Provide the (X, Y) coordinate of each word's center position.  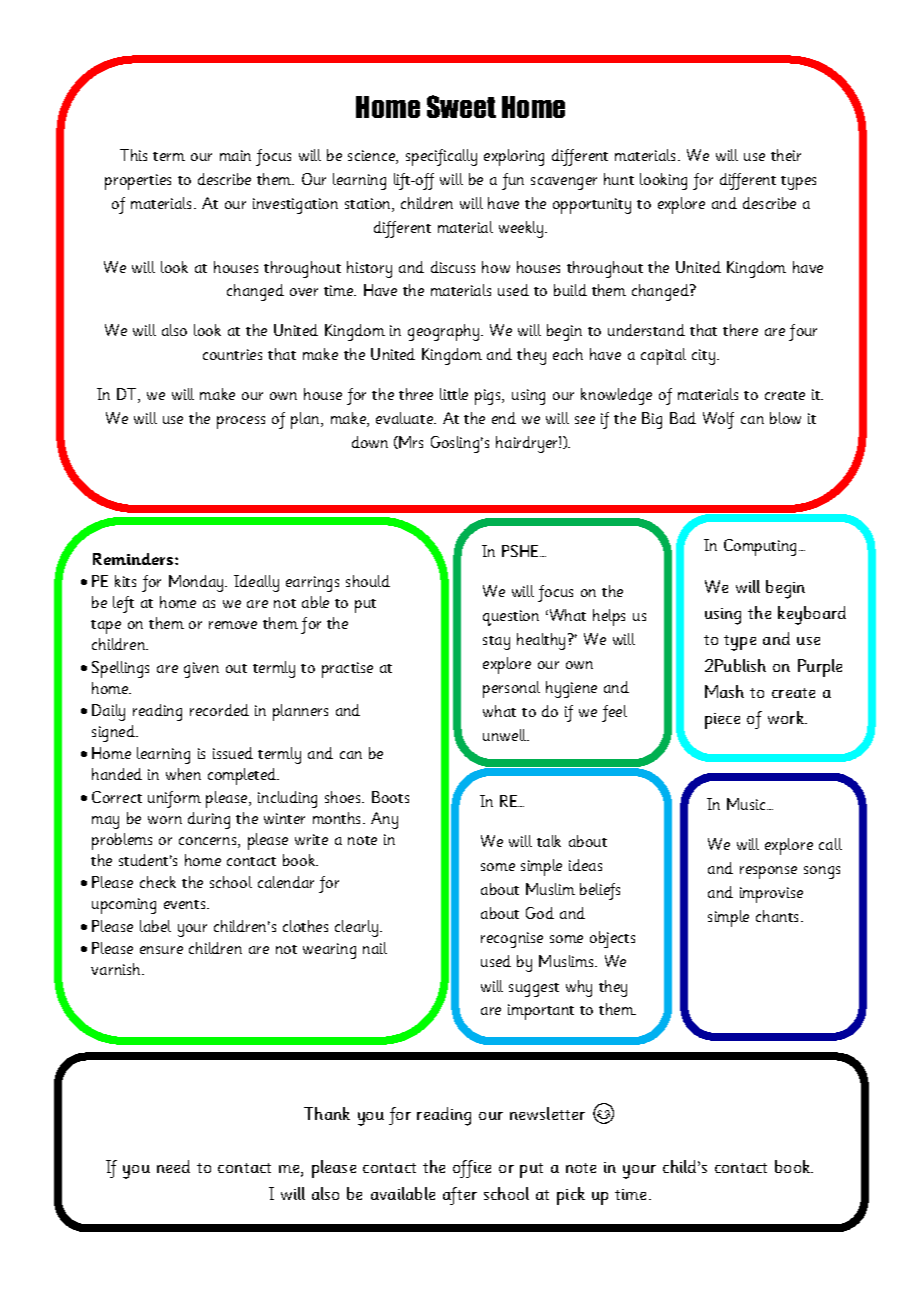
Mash (724, 691)
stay (496, 643)
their (786, 155)
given (201, 670)
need (173, 1166)
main (235, 155)
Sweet (461, 106)
